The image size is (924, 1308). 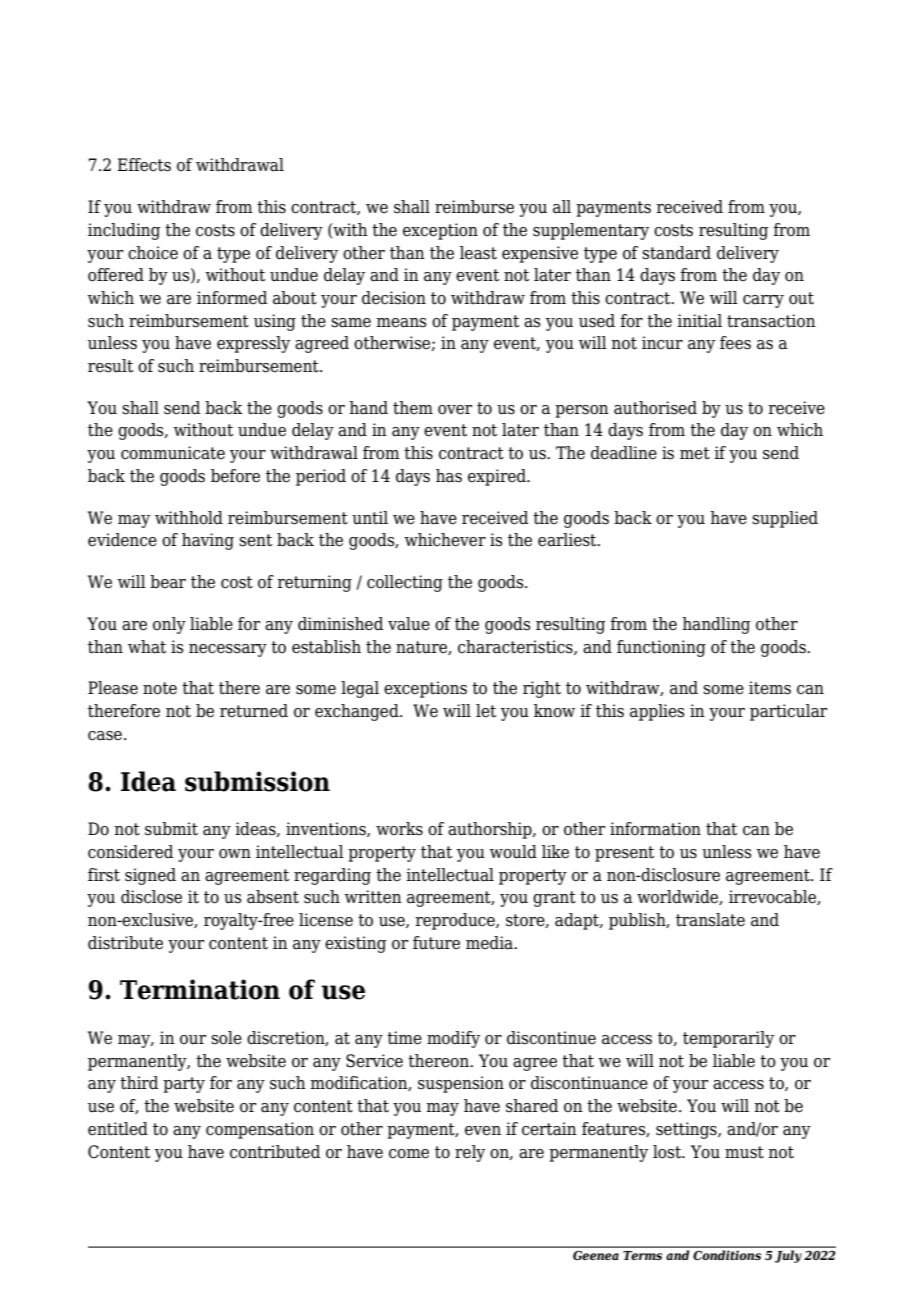 I want to click on information, so click(x=655, y=829).
